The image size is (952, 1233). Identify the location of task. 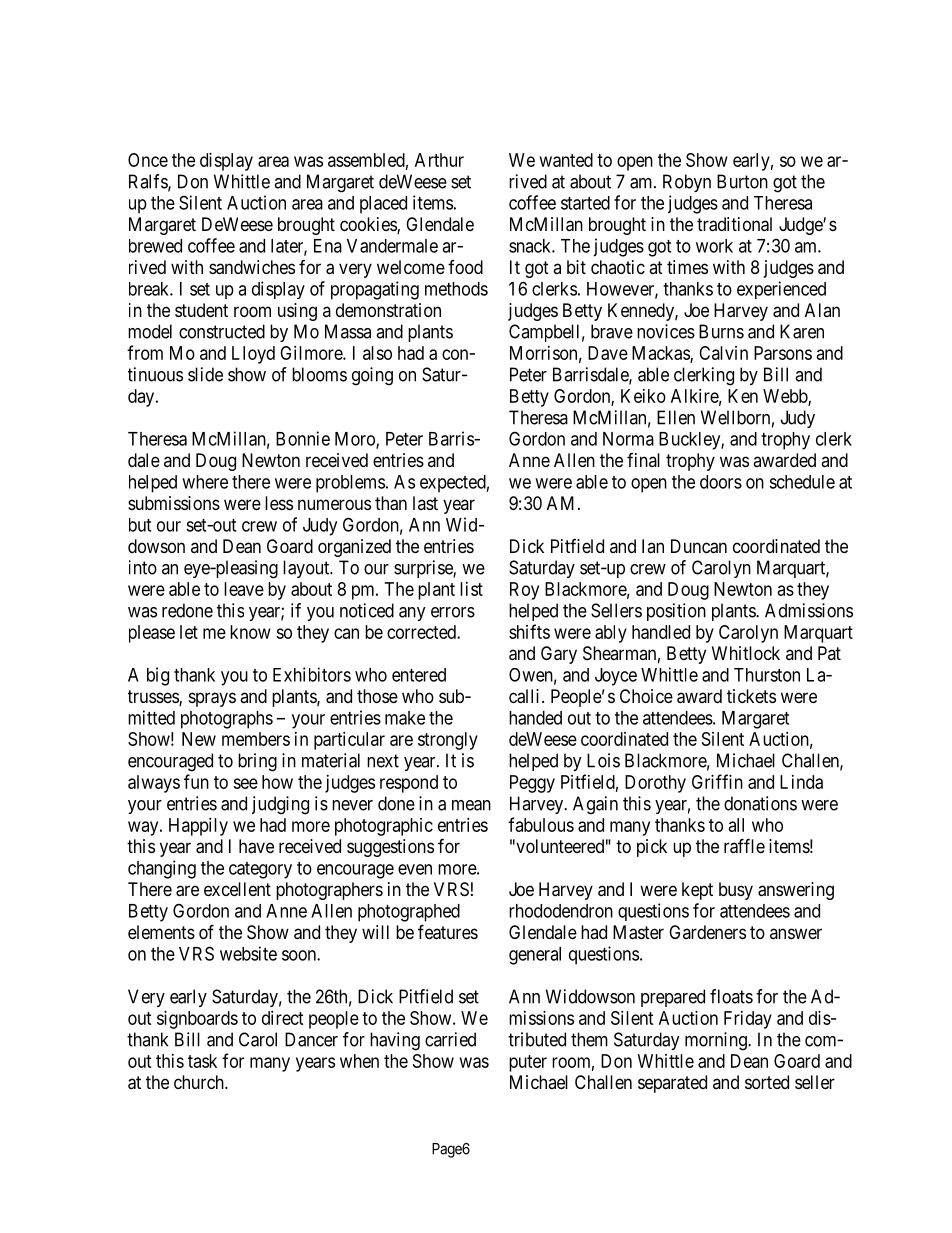
(202, 1061).
